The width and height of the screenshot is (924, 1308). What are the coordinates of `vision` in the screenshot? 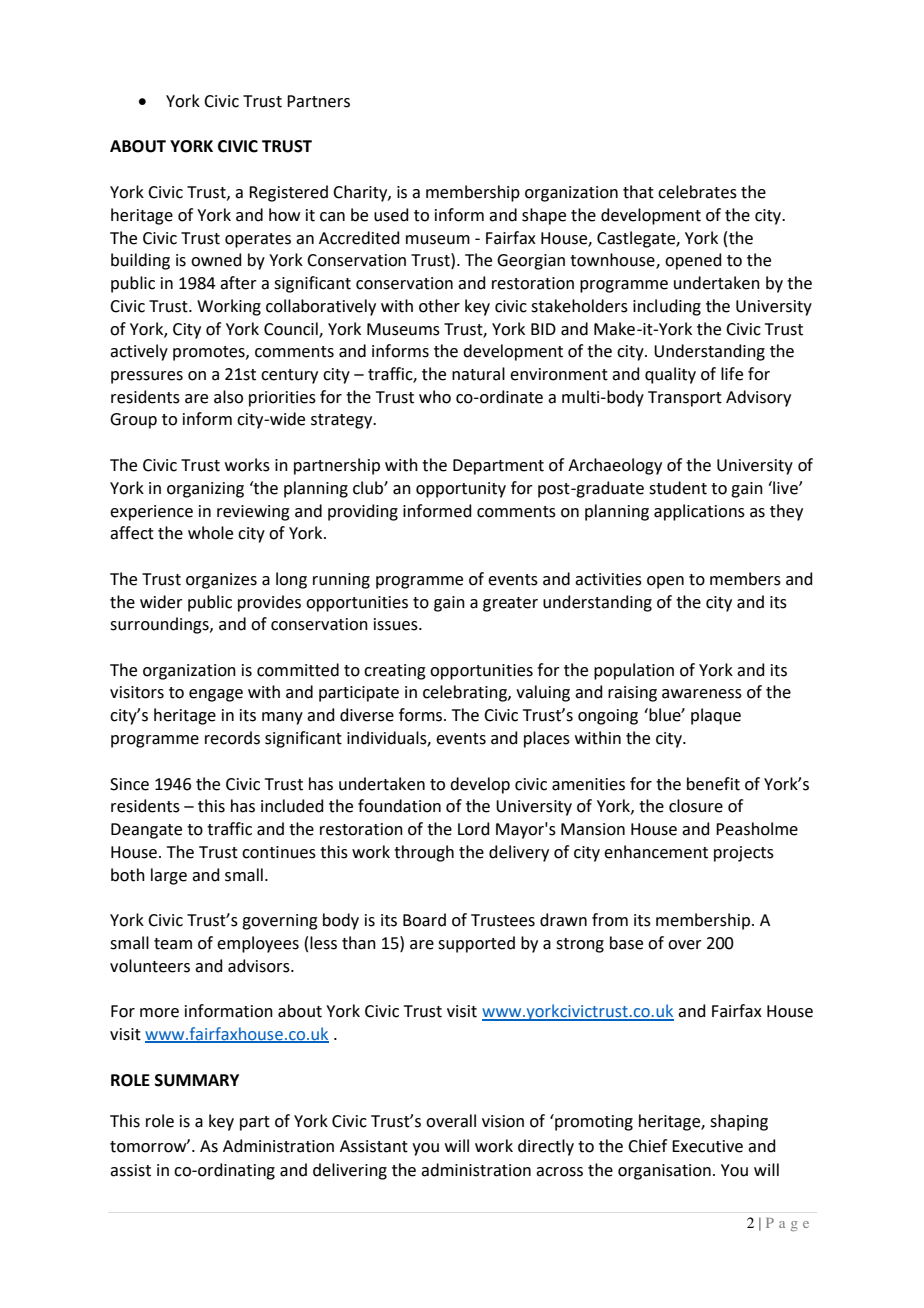 It's located at (503, 1121).
